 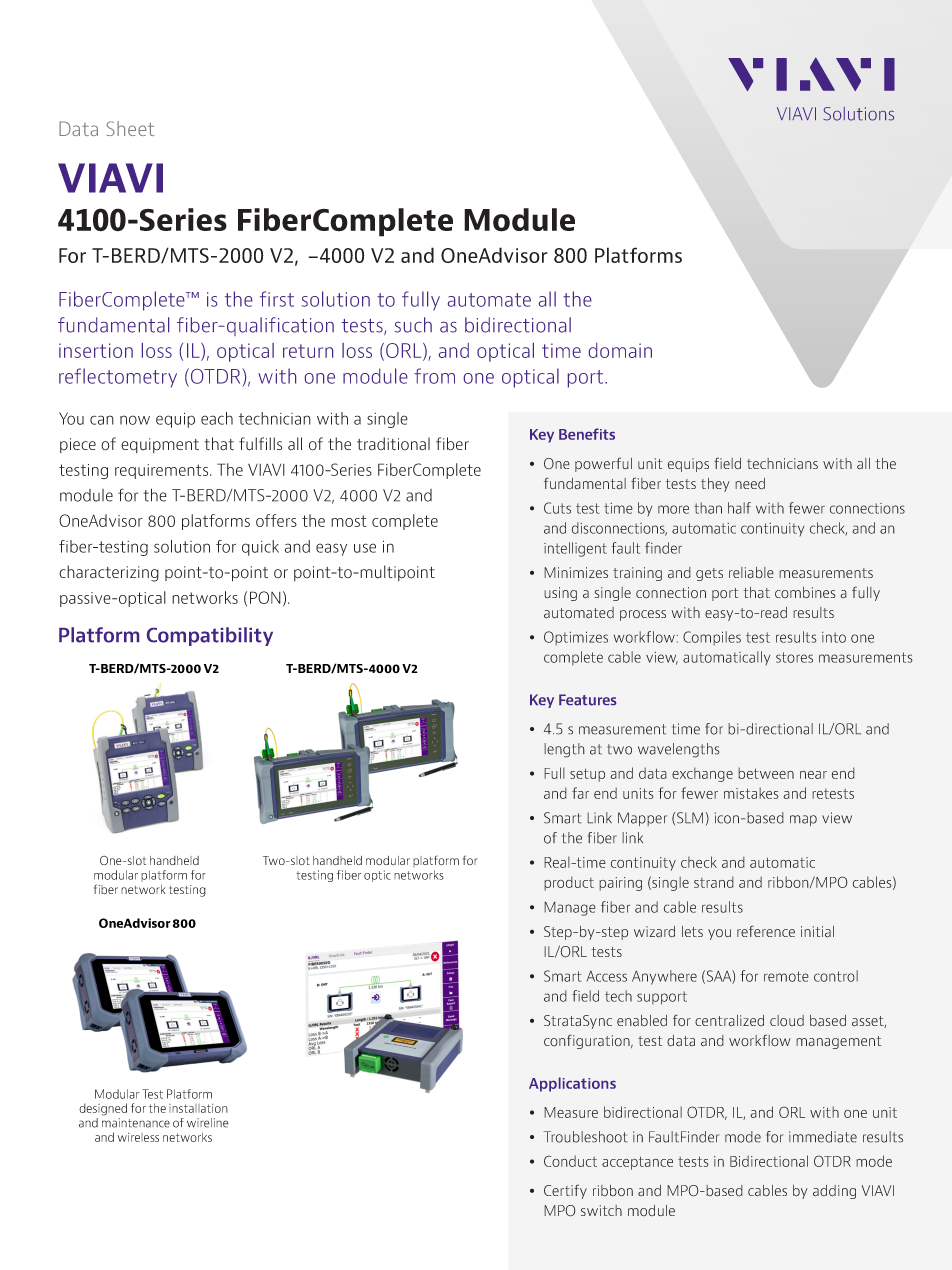 I want to click on SLM, so click(x=691, y=818).
